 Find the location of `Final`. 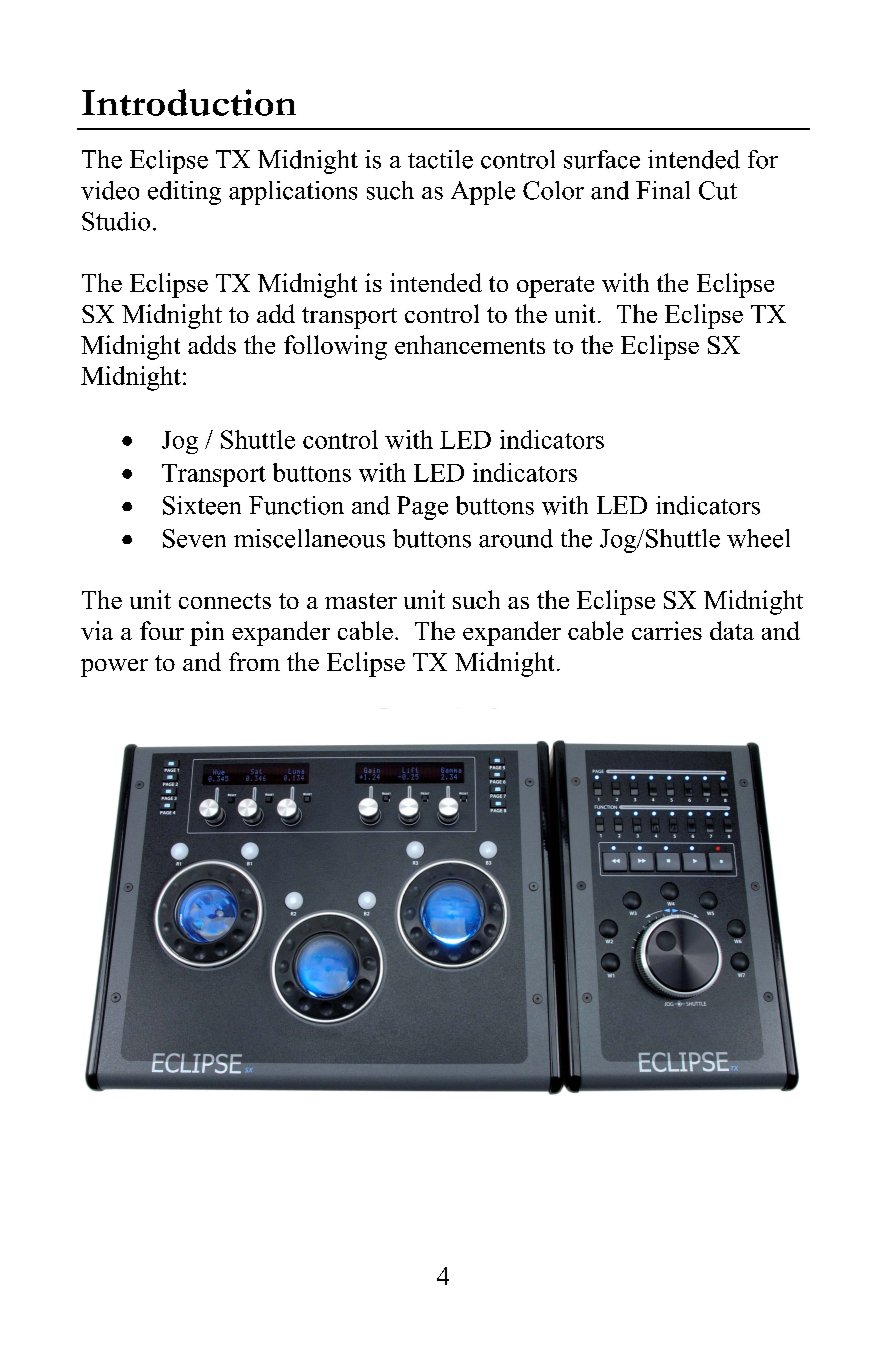

Final is located at coordinates (663, 190).
